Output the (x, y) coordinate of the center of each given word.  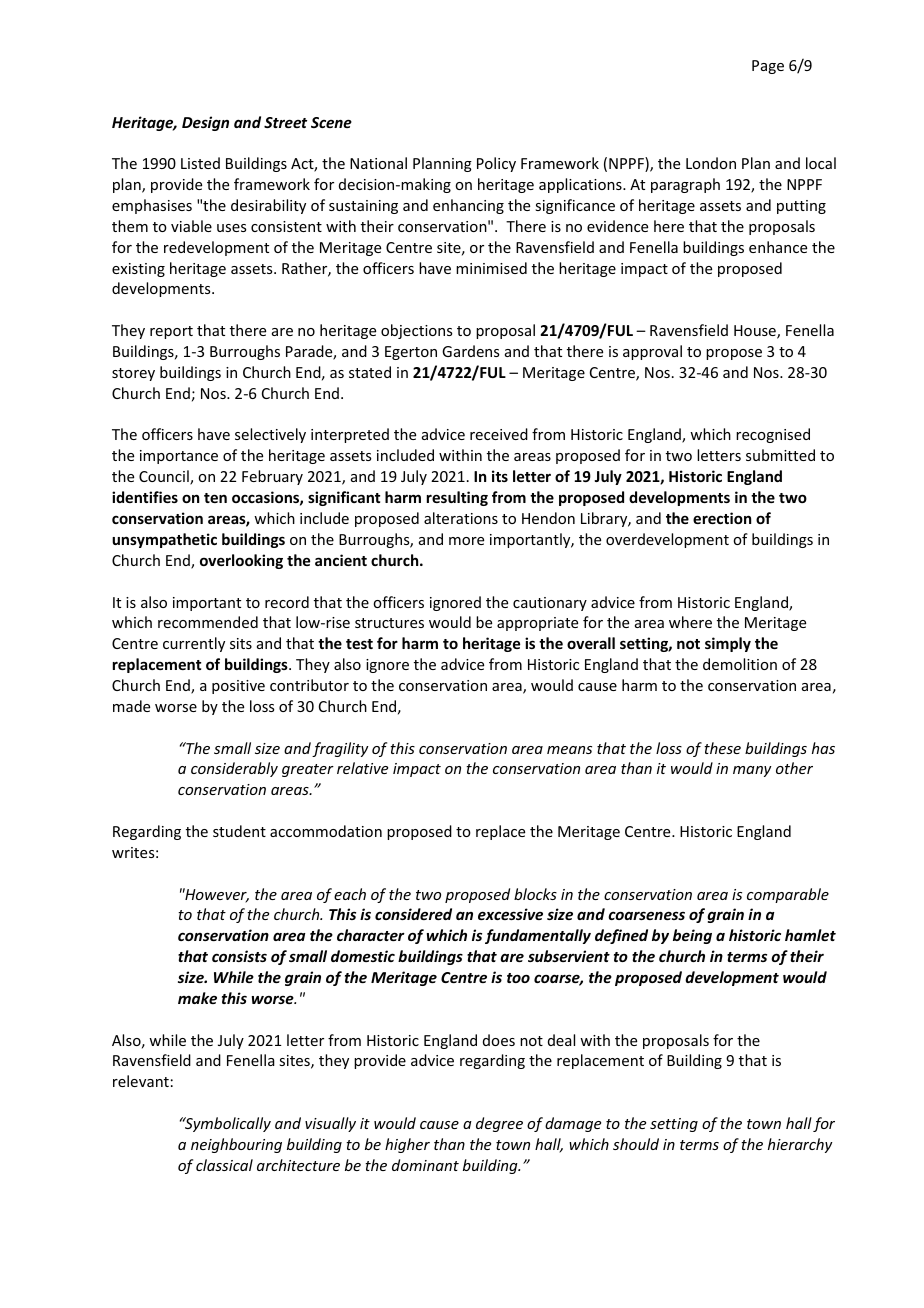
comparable (788, 895)
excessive (510, 914)
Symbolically (227, 1124)
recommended (208, 622)
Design (205, 123)
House (756, 332)
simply (728, 644)
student (239, 831)
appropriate (537, 624)
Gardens (470, 351)
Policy (496, 164)
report (171, 332)
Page (768, 67)
